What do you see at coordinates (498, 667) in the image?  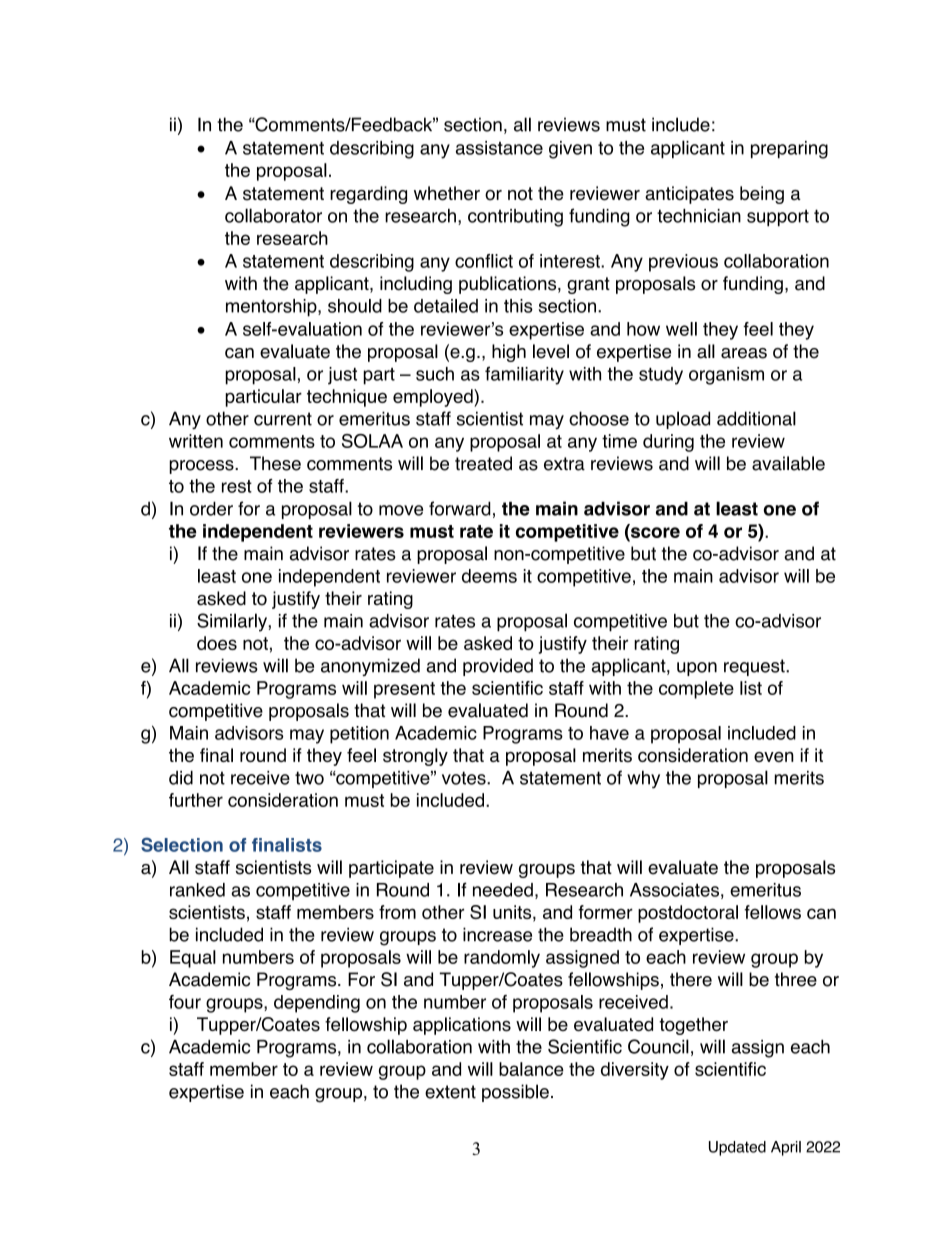 I see `provided` at bounding box center [498, 667].
